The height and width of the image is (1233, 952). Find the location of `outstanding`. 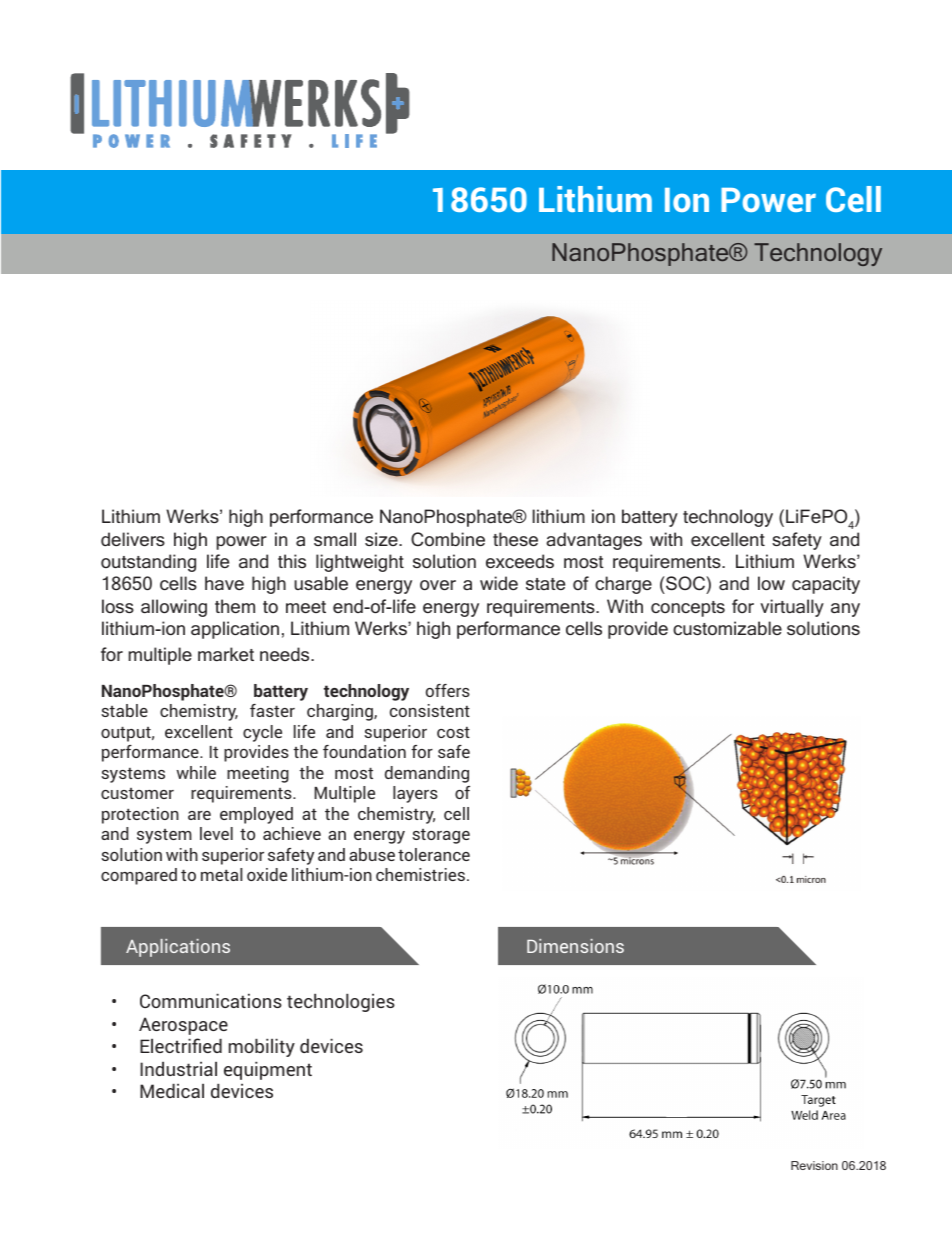

outstanding is located at coordinates (148, 563).
